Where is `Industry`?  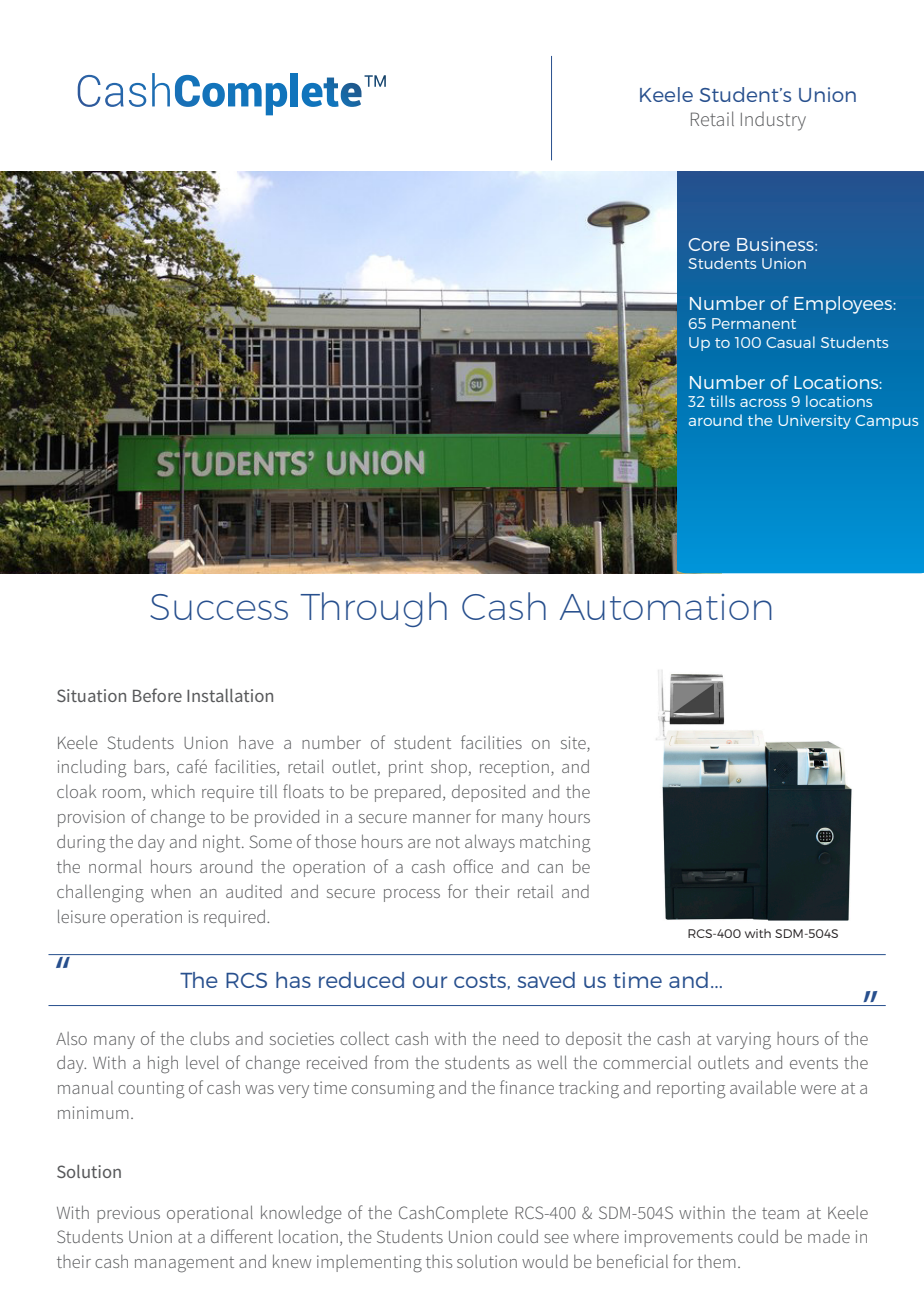 Industry is located at coordinates (773, 121).
